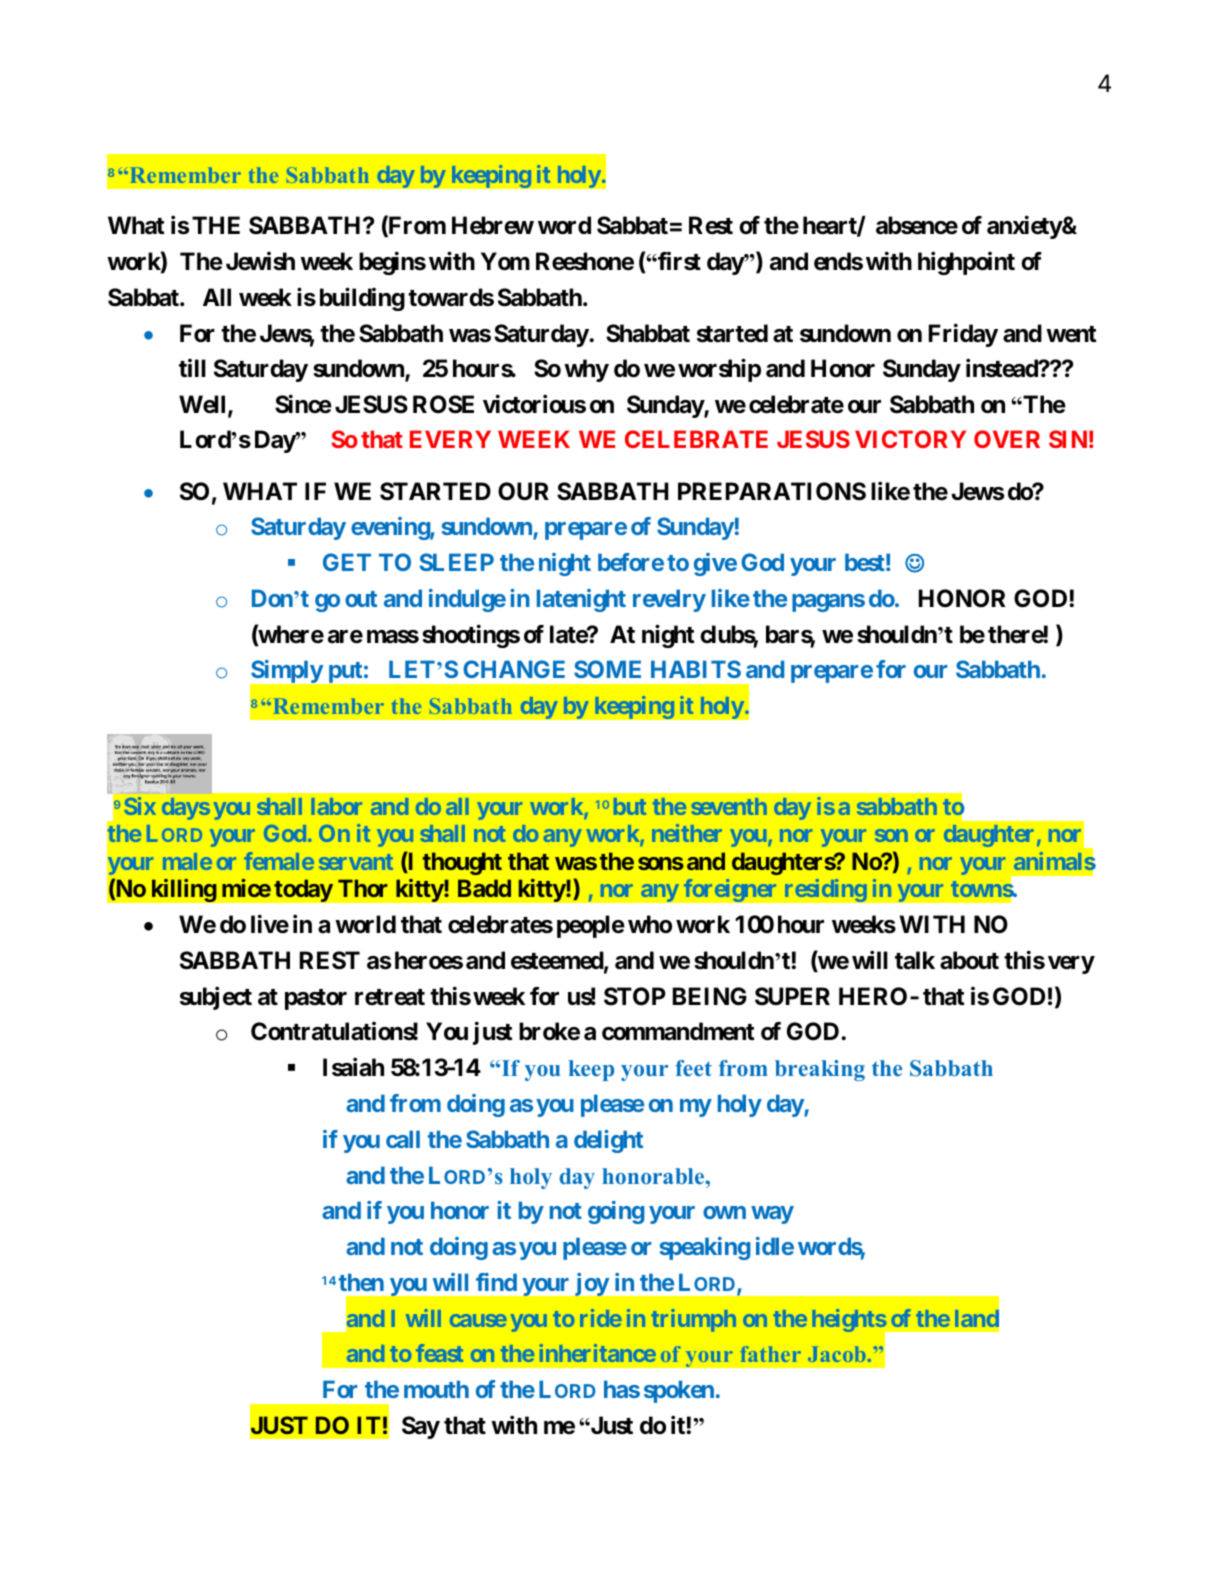 Image resolution: width=1216 pixels, height=1573 pixels. What do you see at coordinates (607, 669) in the screenshot?
I see `SOME` at bounding box center [607, 669].
